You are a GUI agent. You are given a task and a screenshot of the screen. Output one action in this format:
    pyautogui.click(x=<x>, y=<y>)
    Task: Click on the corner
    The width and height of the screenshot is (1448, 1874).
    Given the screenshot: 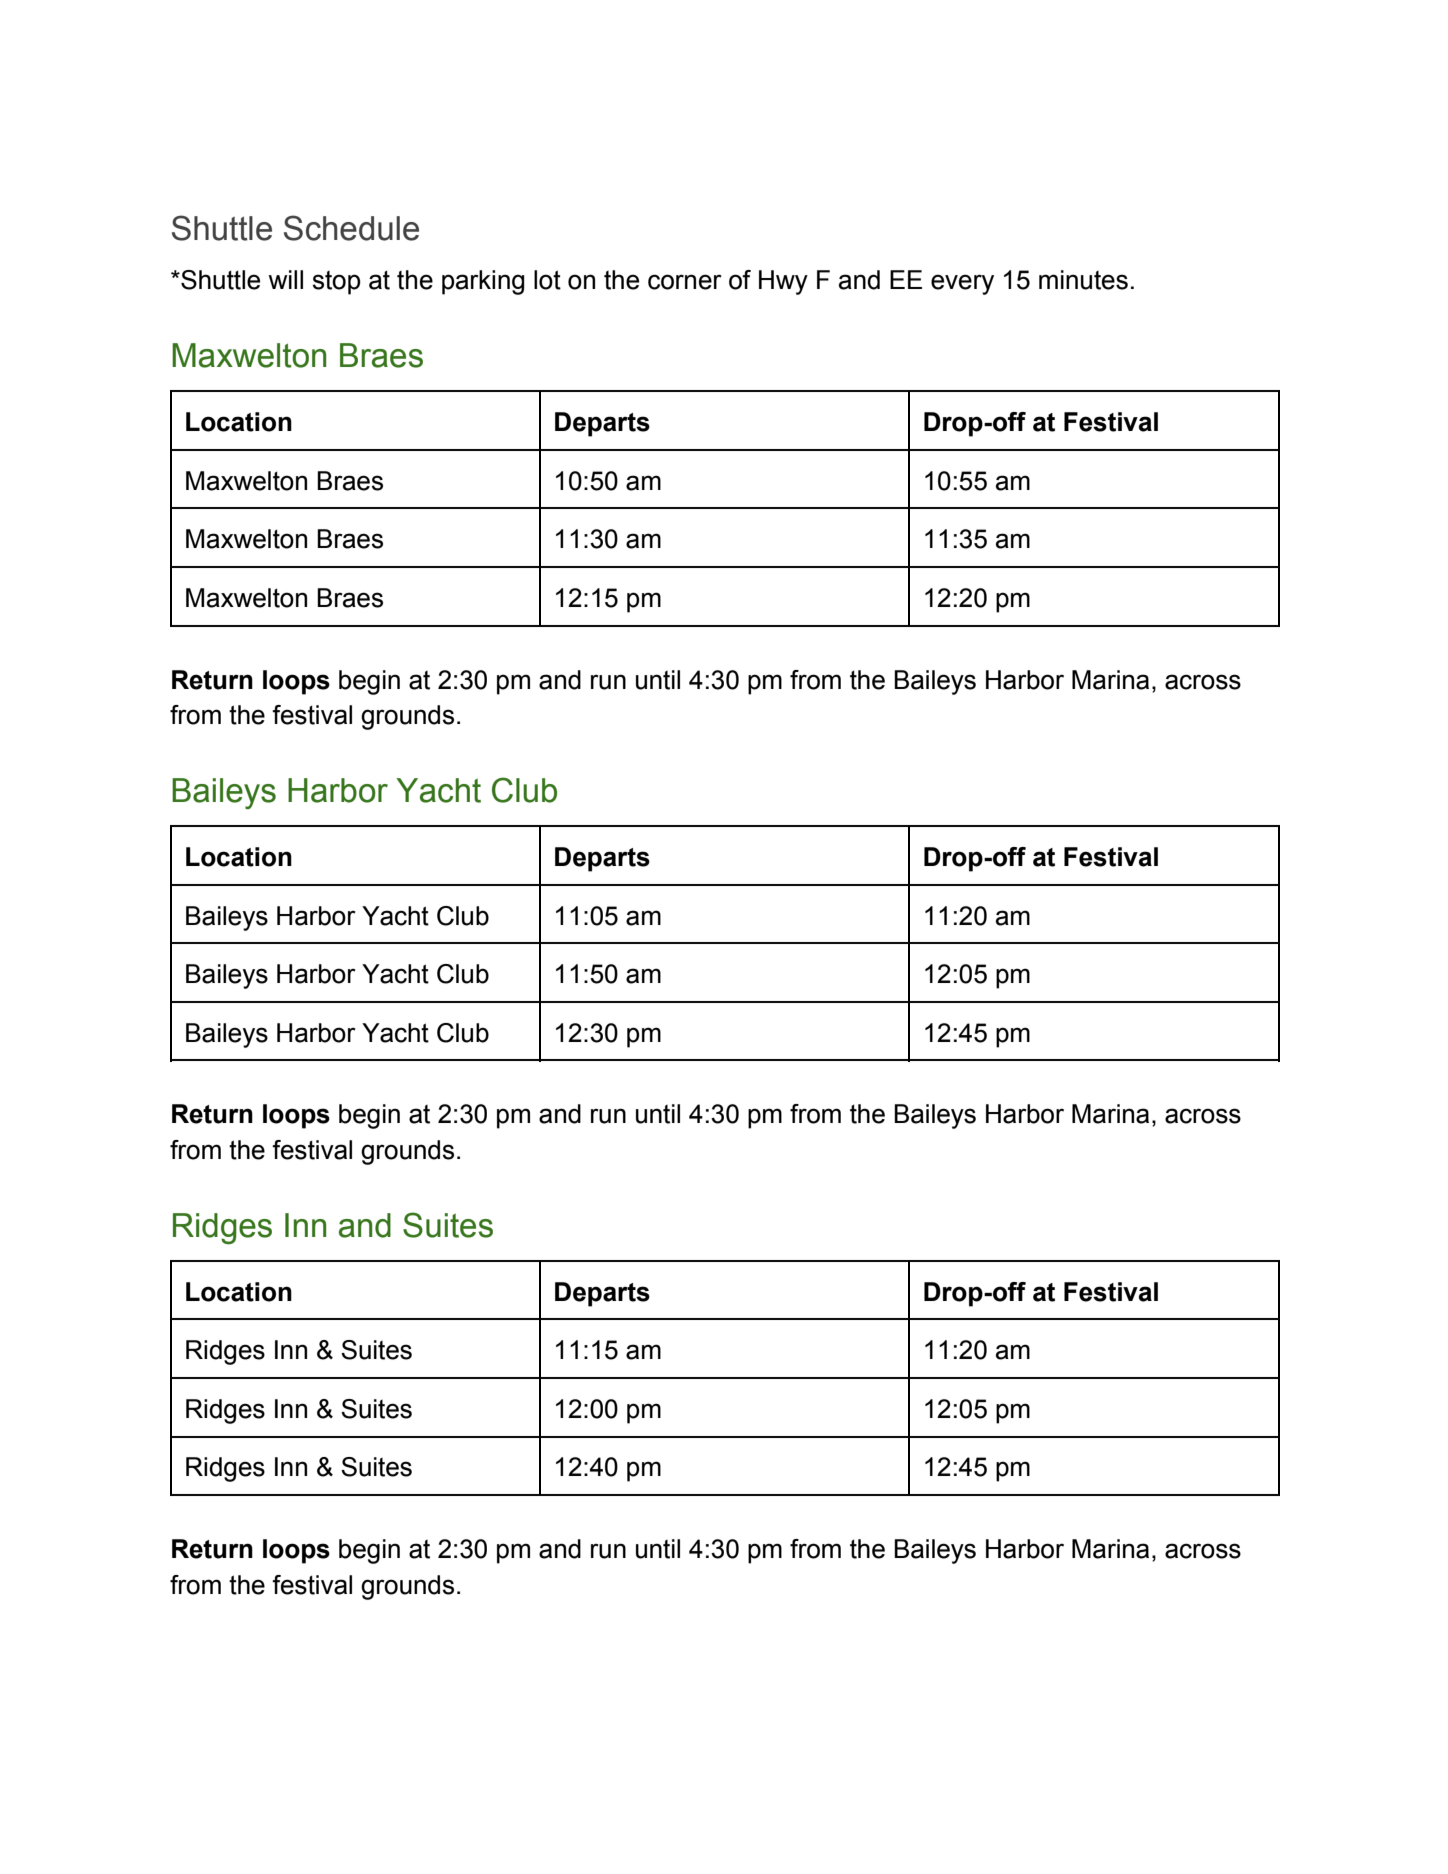 What is the action you would take?
    pyautogui.click(x=685, y=282)
